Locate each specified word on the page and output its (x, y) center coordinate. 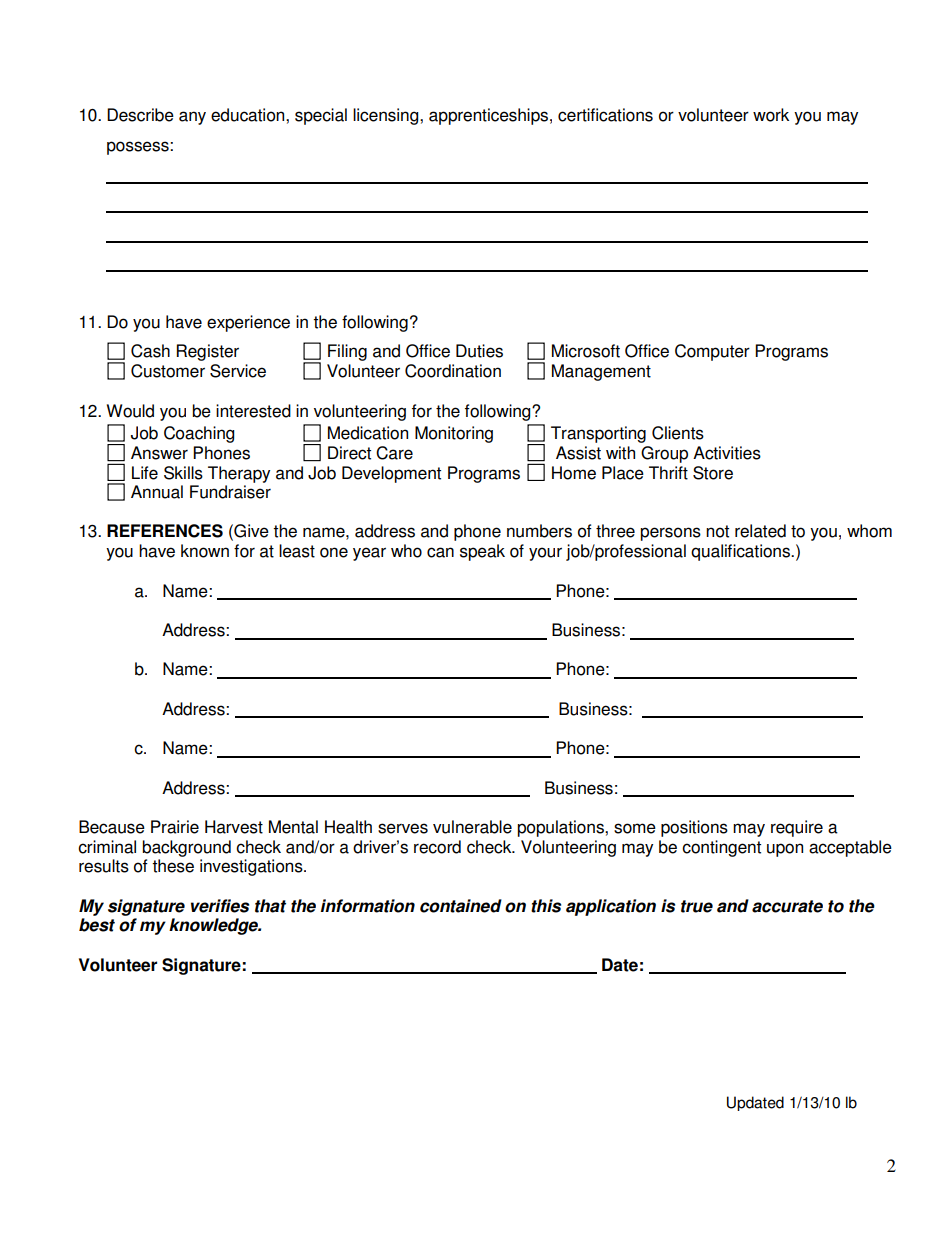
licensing (387, 116)
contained (461, 906)
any (192, 118)
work (771, 115)
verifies (220, 906)
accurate (787, 906)
